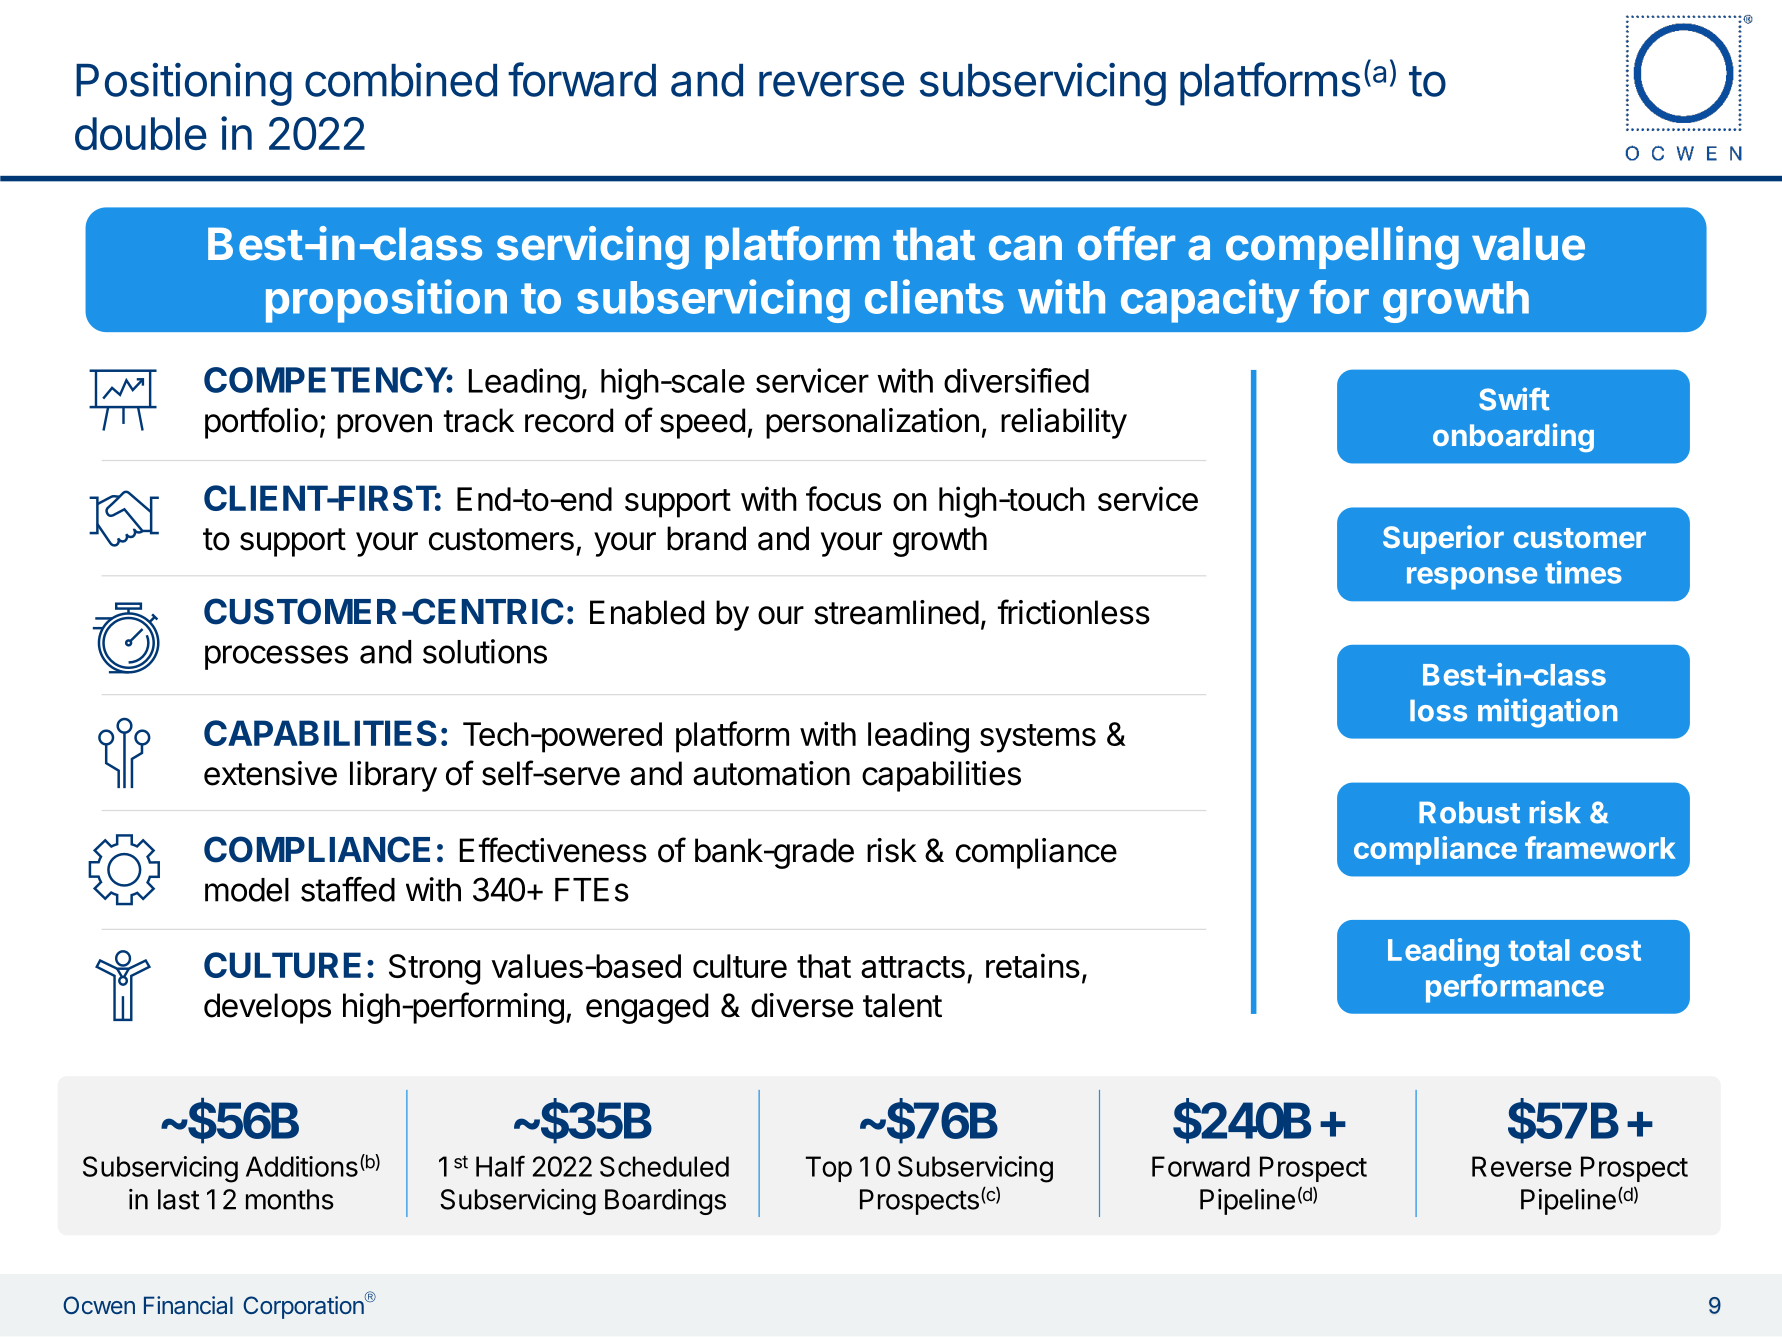  Describe the element at coordinates (188, 1305) in the image. I see `Financial` at that location.
